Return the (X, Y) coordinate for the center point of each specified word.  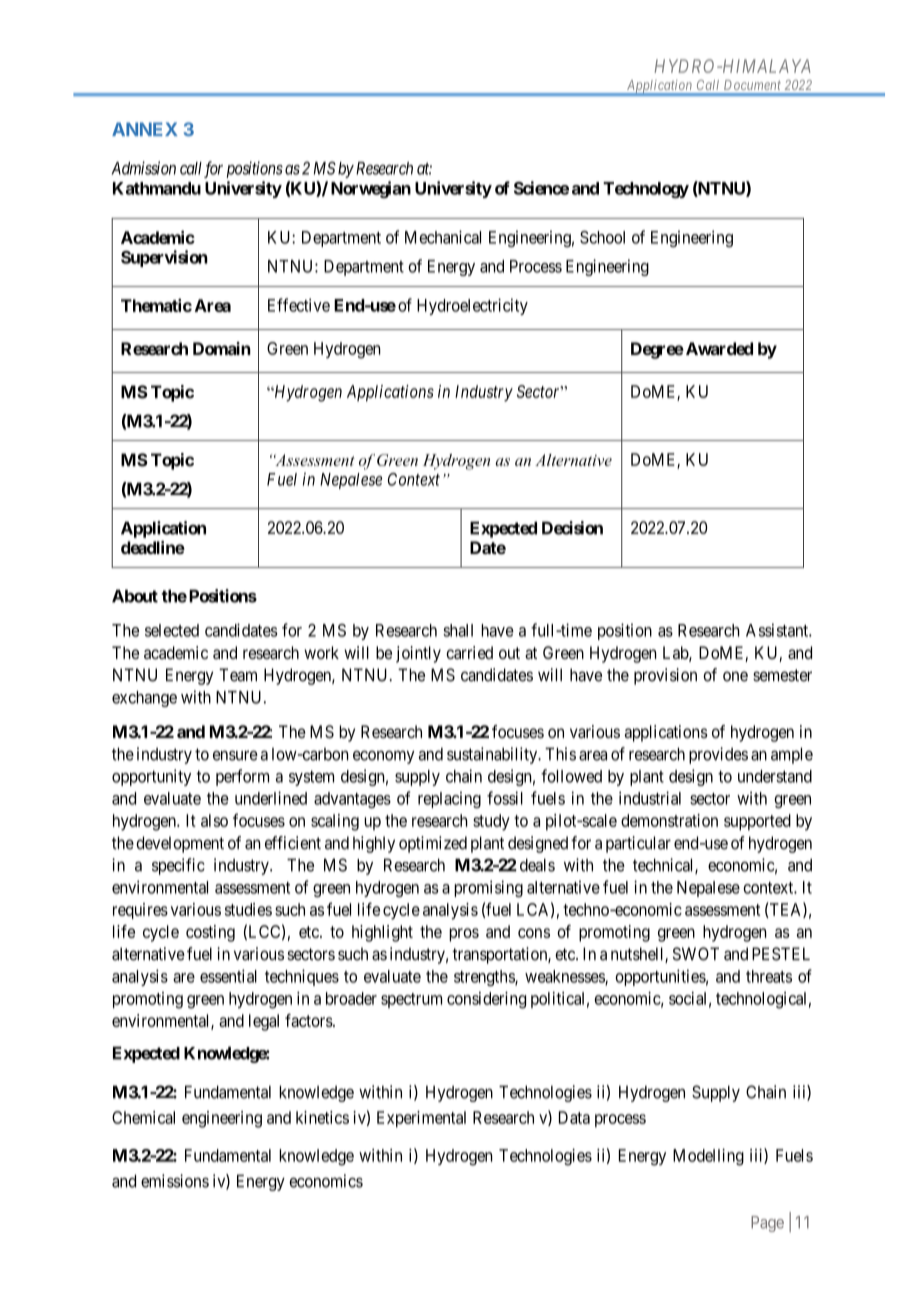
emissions (175, 1181)
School (602, 237)
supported (757, 822)
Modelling (708, 1157)
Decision (572, 528)
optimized (433, 844)
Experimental (421, 1119)
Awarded (718, 348)
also (214, 820)
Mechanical (443, 237)
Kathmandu (157, 188)
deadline (153, 547)
